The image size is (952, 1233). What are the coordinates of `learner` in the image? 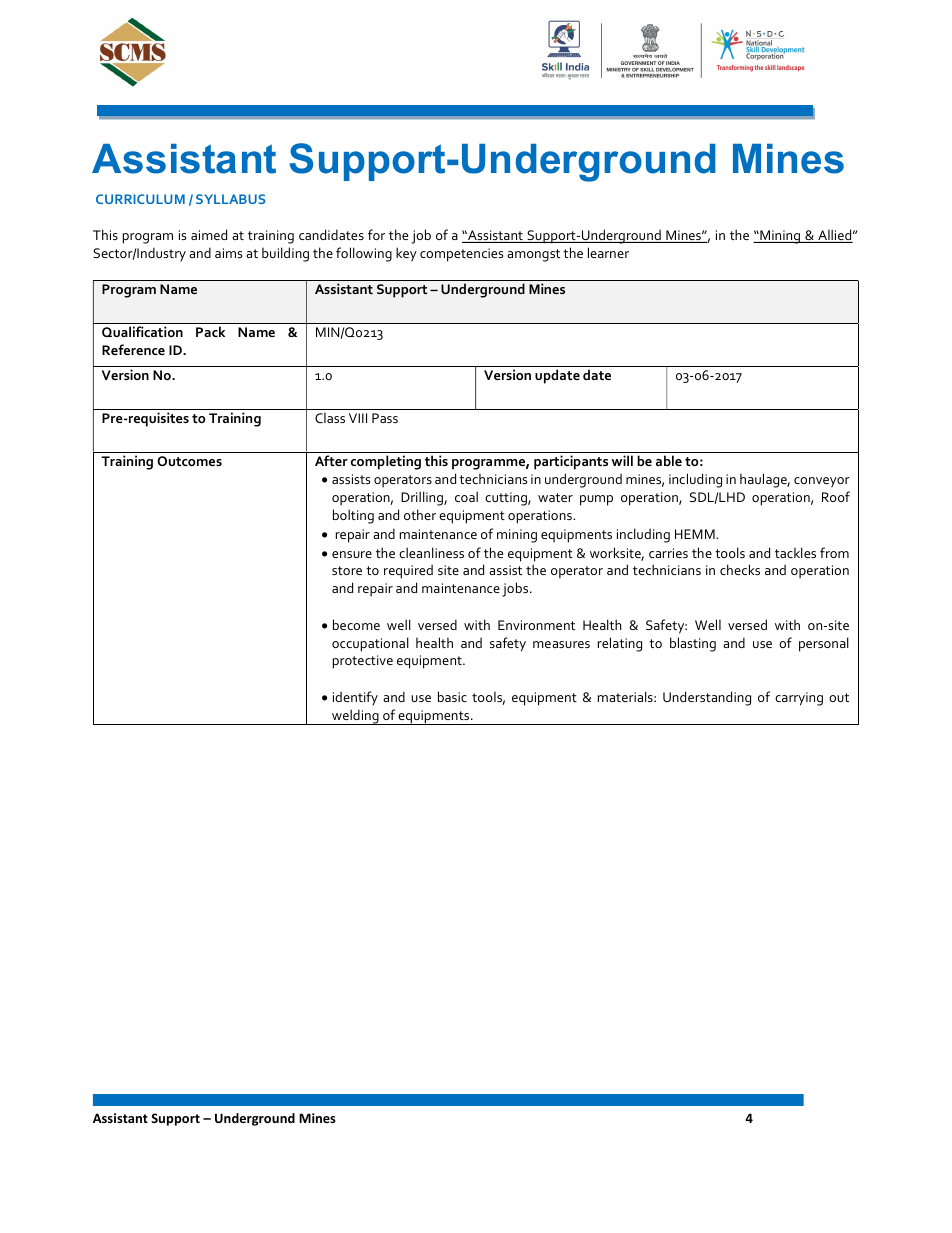 It's located at (608, 252).
